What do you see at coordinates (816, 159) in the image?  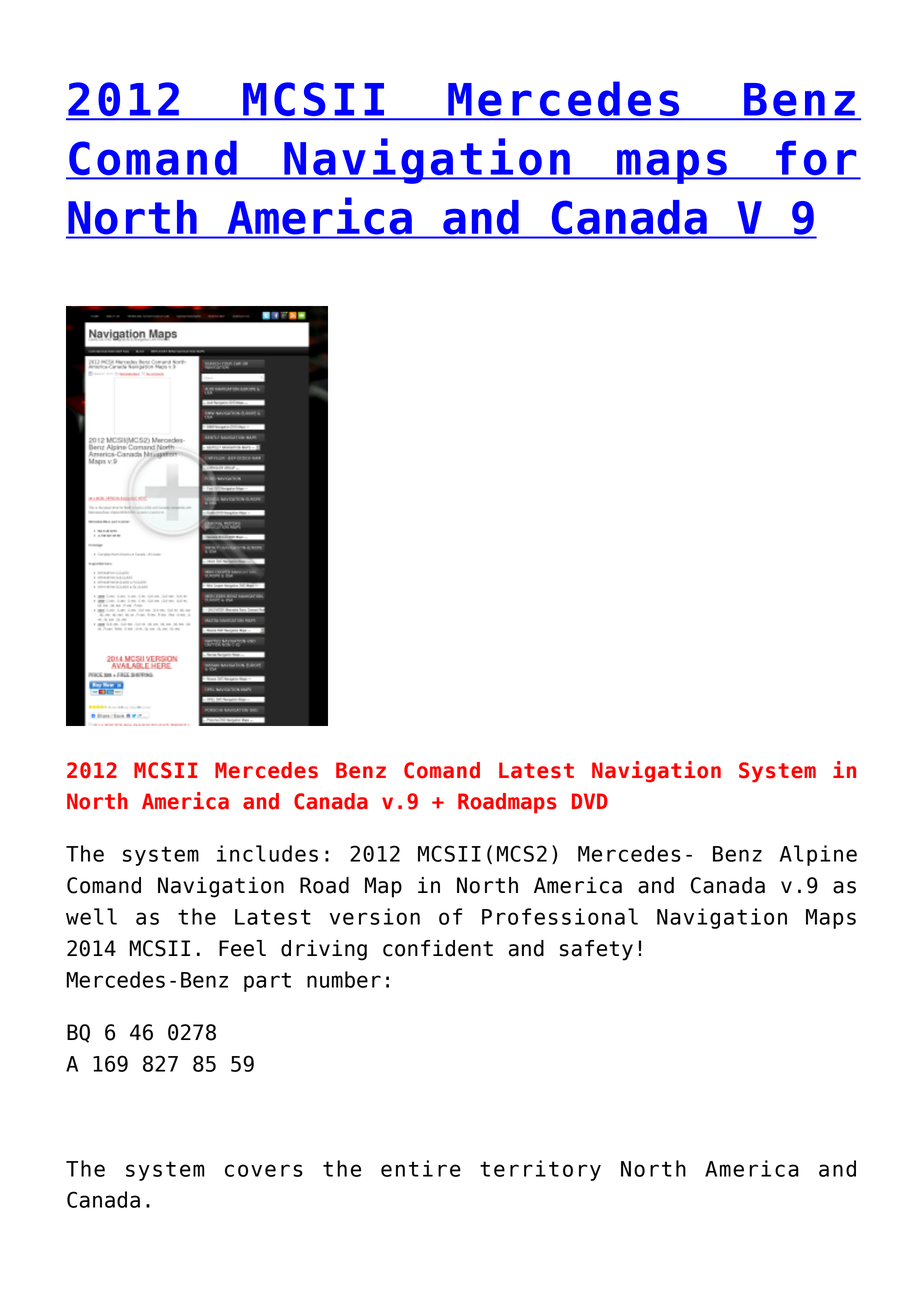 I see `for` at bounding box center [816, 159].
